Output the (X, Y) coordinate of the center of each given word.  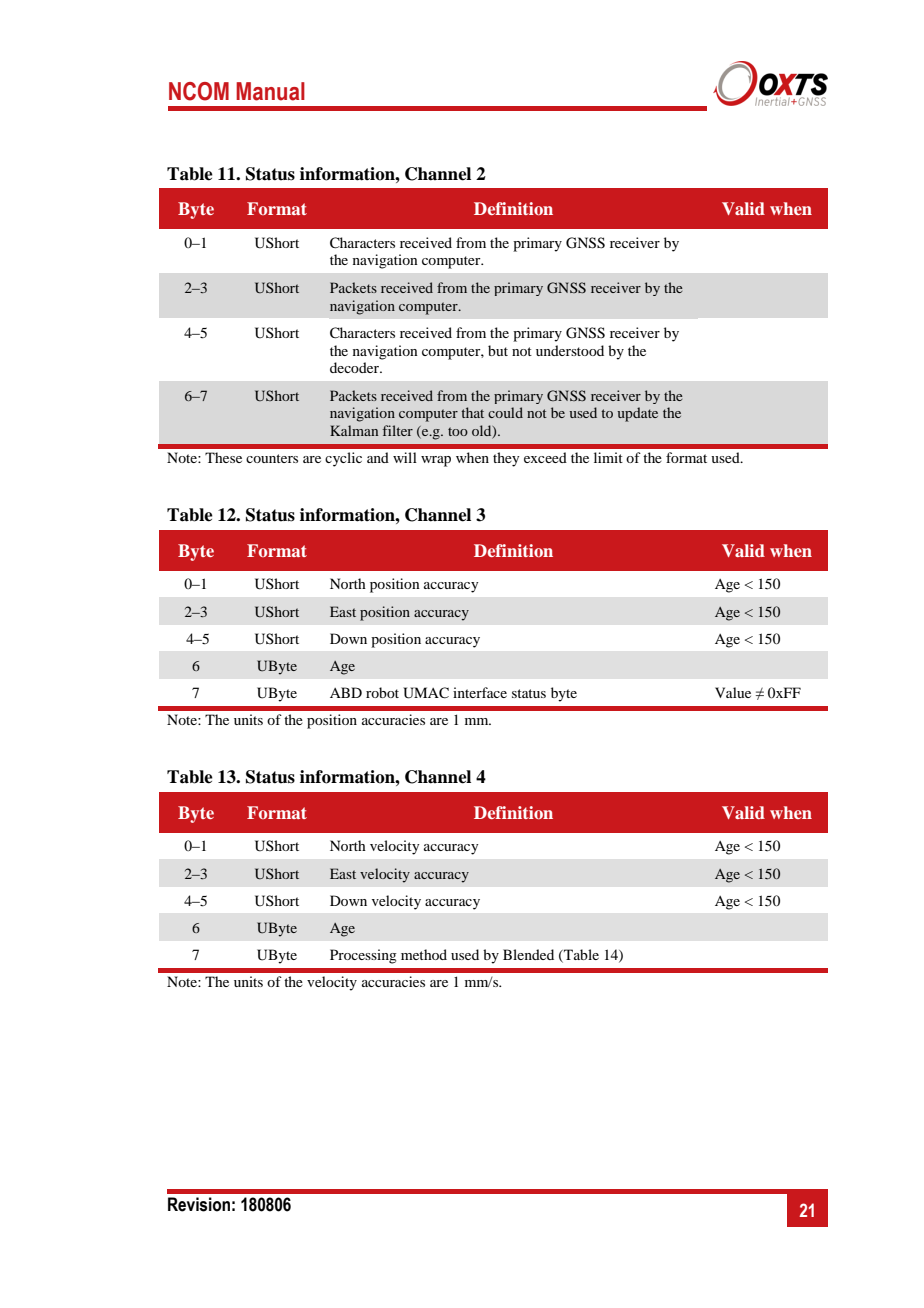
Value (733, 692)
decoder (355, 367)
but (498, 350)
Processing (363, 956)
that (472, 412)
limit (608, 457)
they (506, 459)
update (637, 414)
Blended (528, 954)
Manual (270, 91)
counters (272, 458)
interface (480, 692)
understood (570, 350)
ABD (346, 692)
